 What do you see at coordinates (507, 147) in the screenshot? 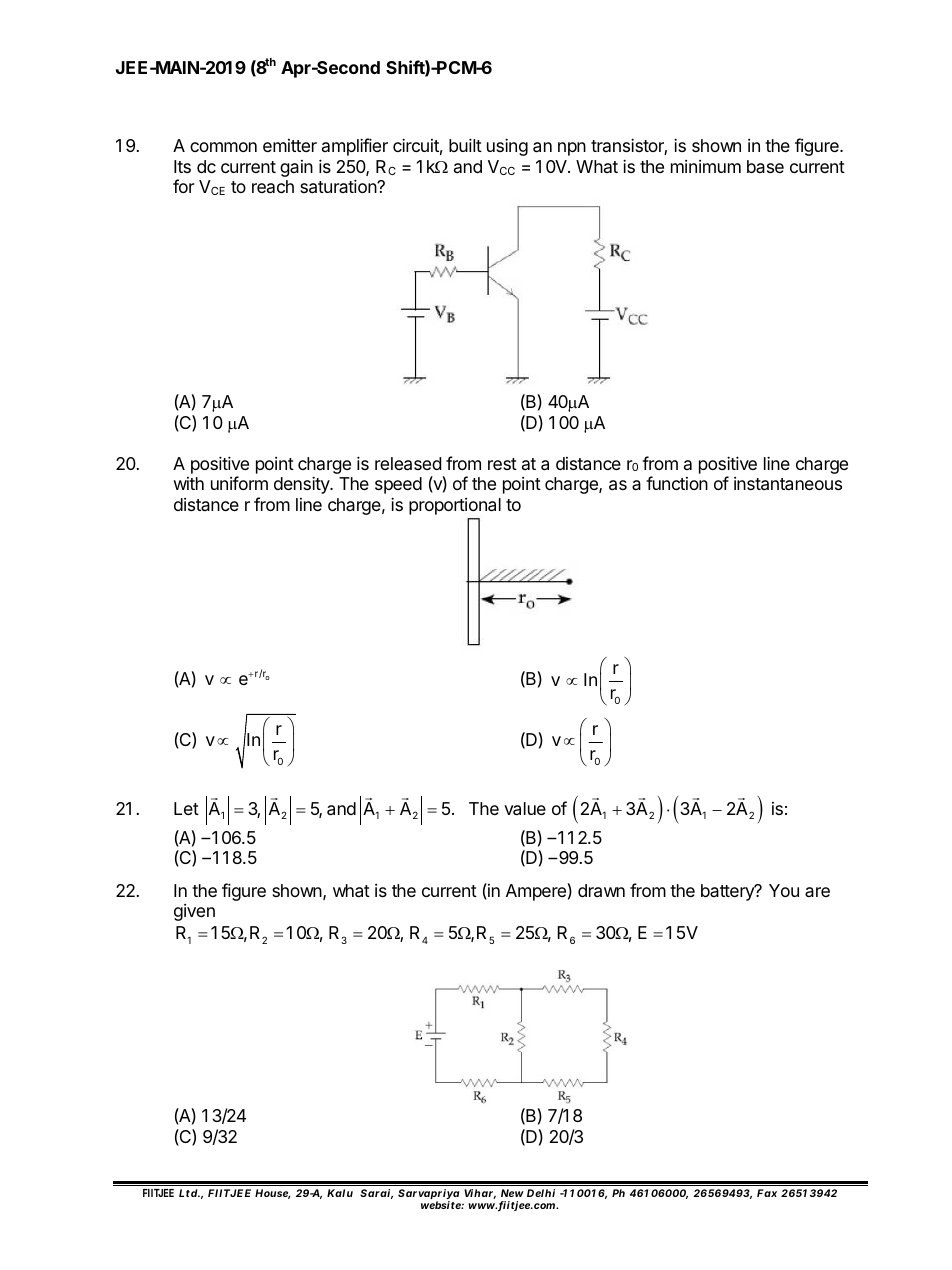
I see `using` at bounding box center [507, 147].
